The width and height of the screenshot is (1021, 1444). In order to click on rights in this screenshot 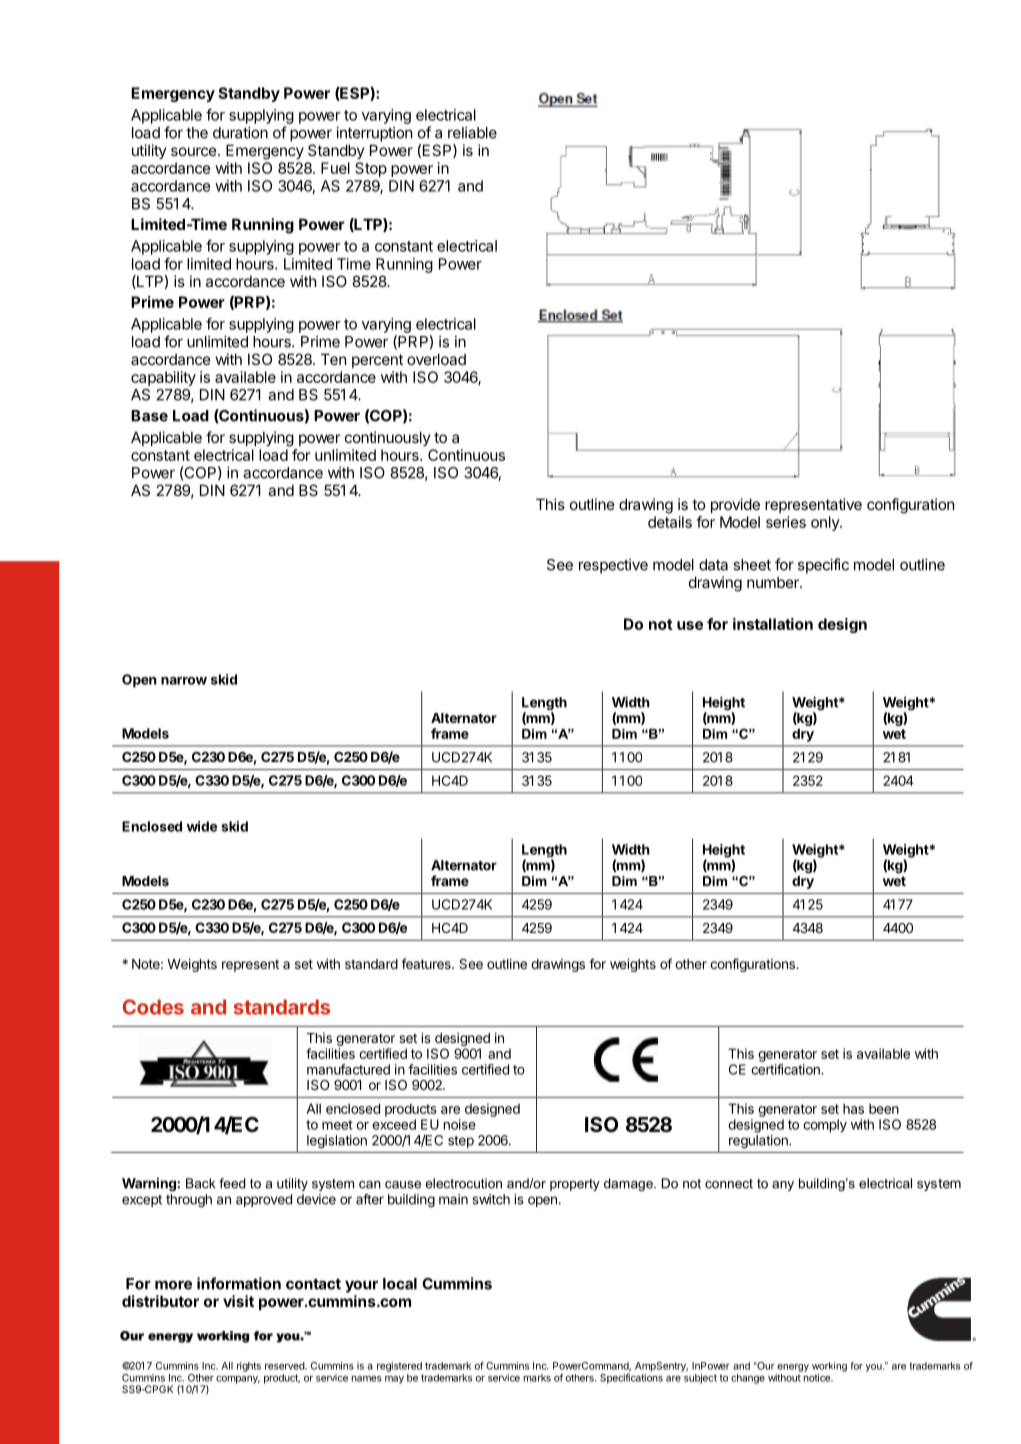, I will do `click(249, 1367)`.
